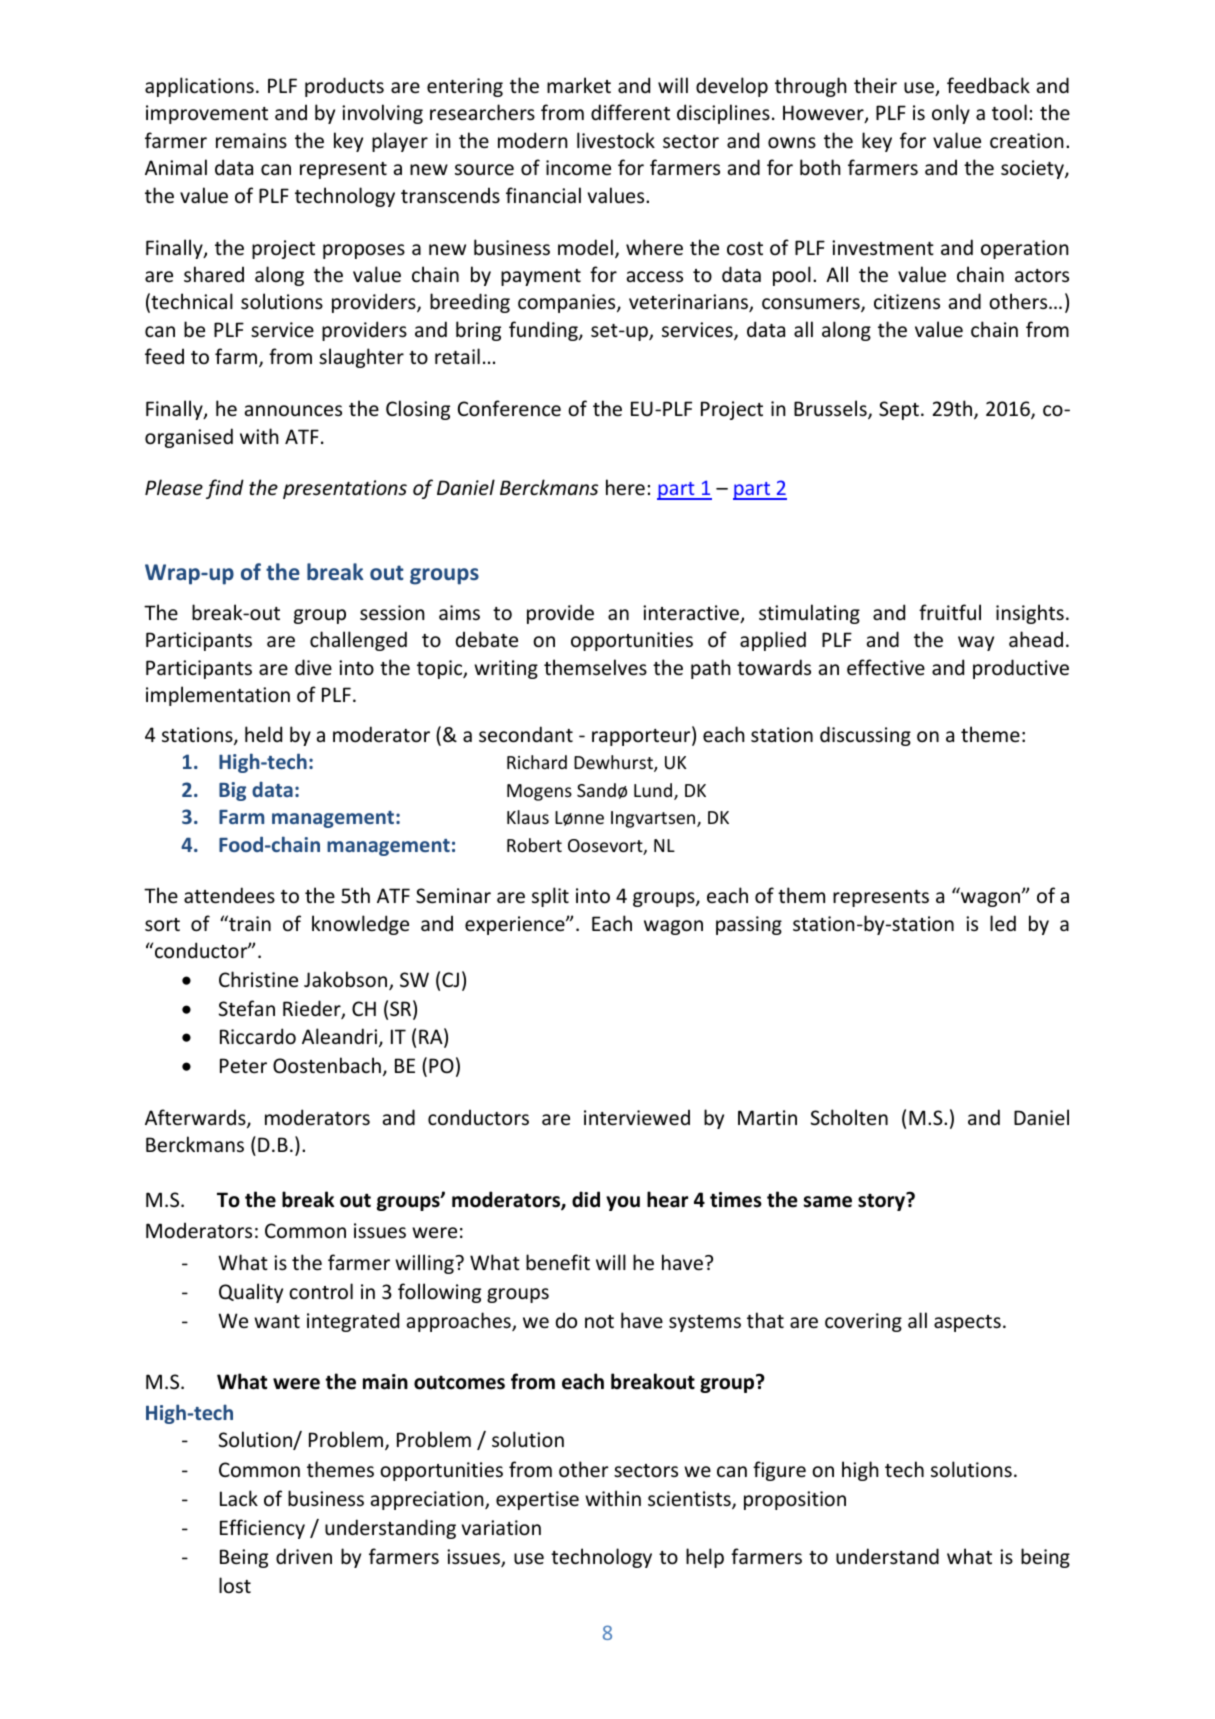 Image resolution: width=1215 pixels, height=1719 pixels. Describe the element at coordinates (534, 845) in the screenshot. I see `Robert` at that location.
